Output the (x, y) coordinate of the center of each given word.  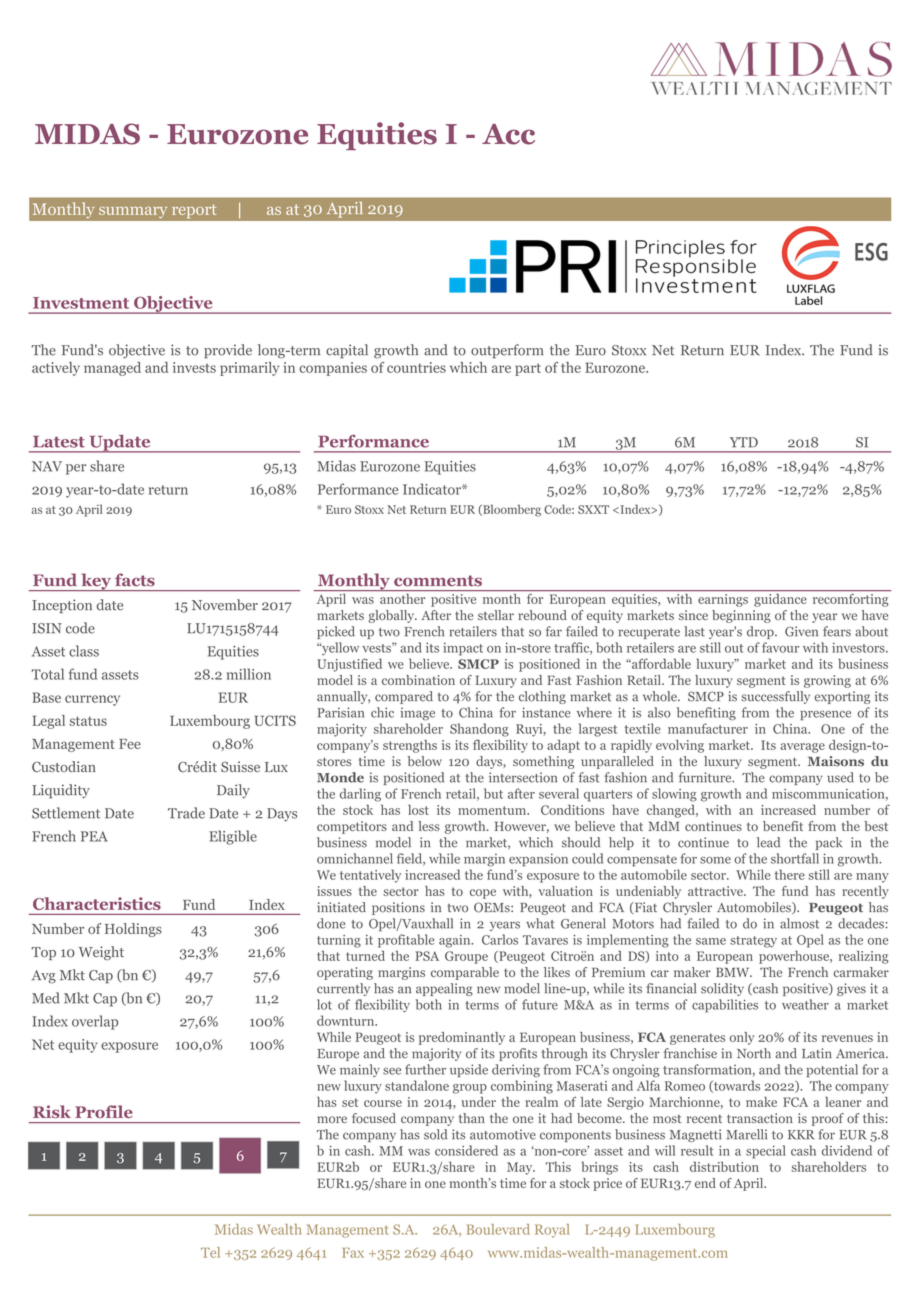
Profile (104, 1111)
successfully (775, 697)
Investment (81, 303)
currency (92, 700)
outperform (507, 351)
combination (418, 680)
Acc (508, 134)
